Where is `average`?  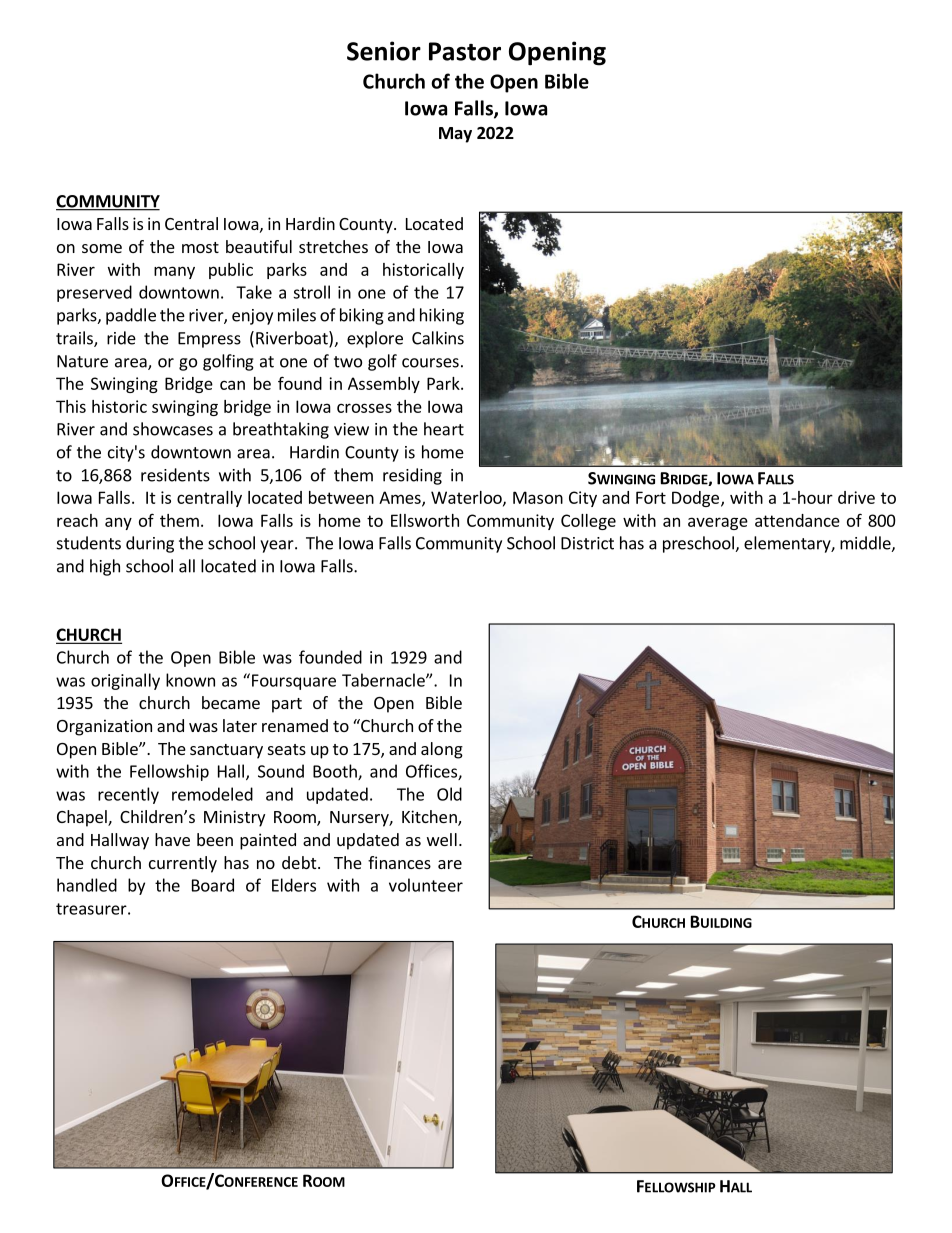 average is located at coordinates (718, 523).
